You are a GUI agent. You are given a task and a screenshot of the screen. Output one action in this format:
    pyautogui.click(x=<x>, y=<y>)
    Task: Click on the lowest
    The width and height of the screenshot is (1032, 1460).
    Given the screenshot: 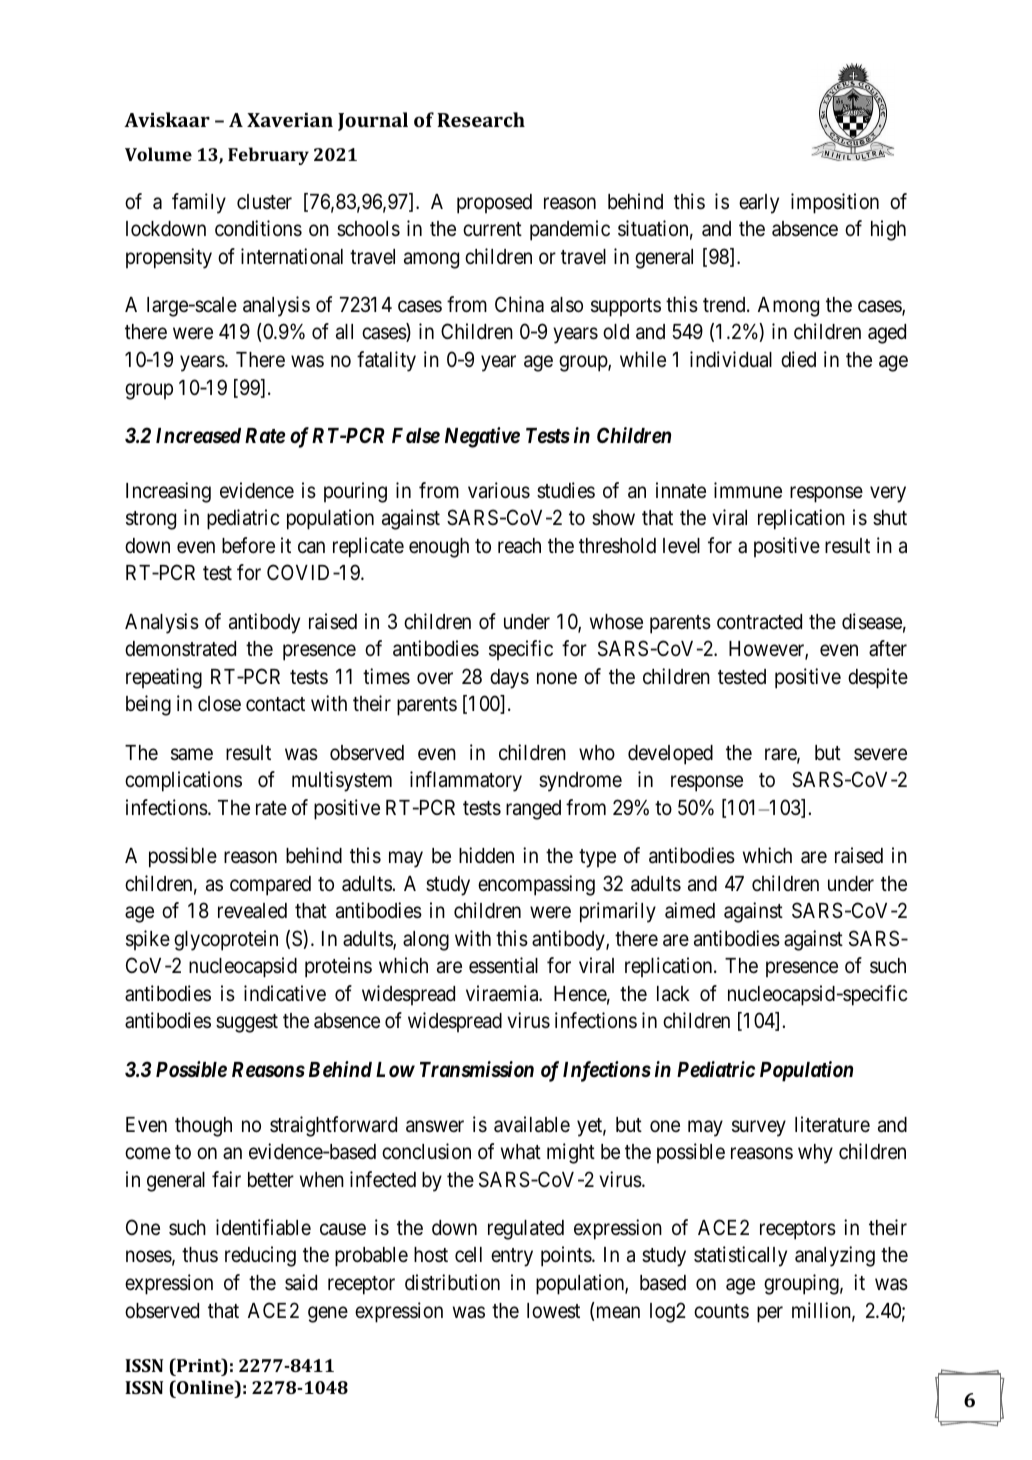 What is the action you would take?
    pyautogui.click(x=553, y=1311)
